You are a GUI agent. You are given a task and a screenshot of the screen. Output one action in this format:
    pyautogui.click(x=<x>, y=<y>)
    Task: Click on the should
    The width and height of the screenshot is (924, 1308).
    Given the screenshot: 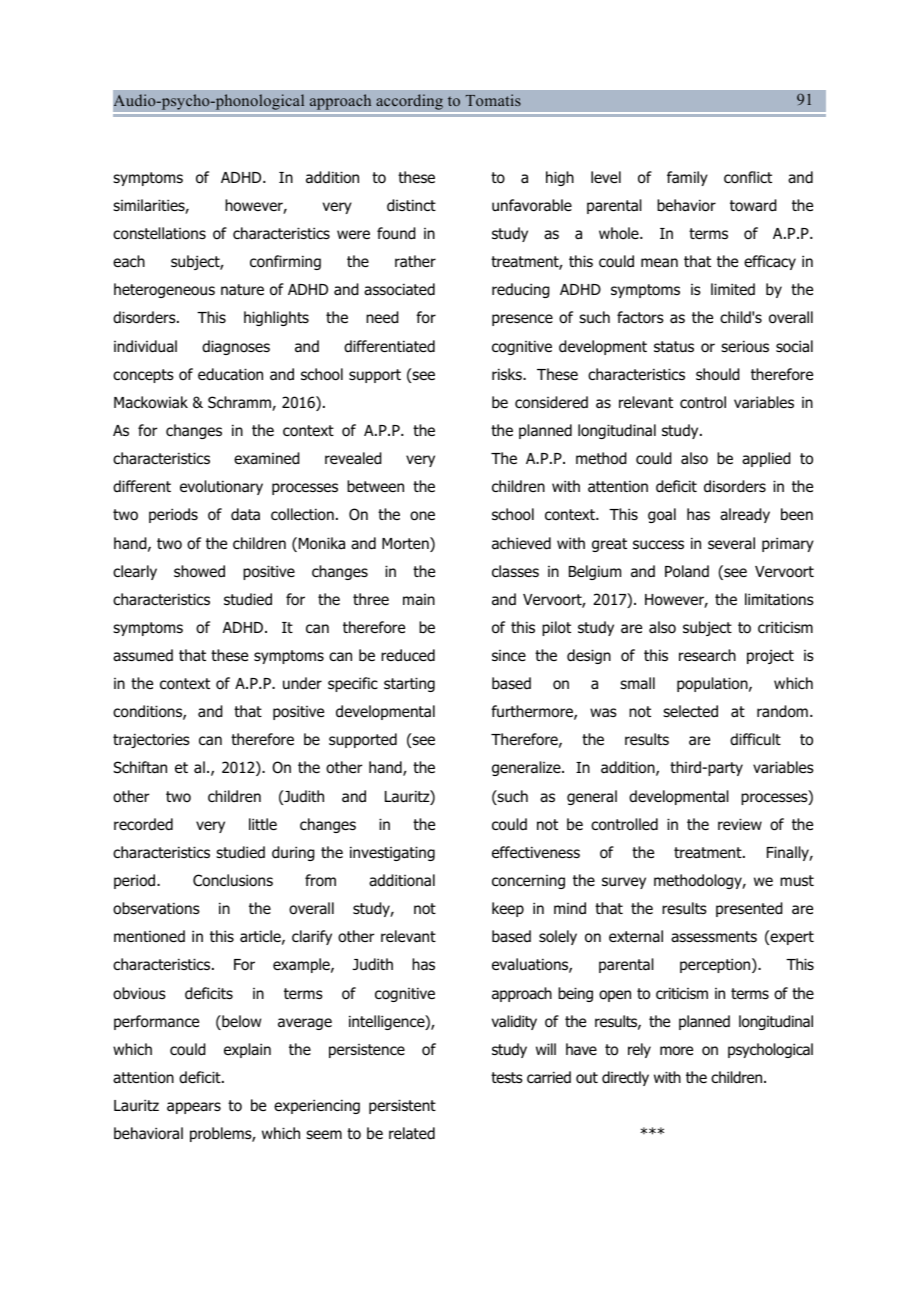 What is the action you would take?
    pyautogui.click(x=717, y=374)
